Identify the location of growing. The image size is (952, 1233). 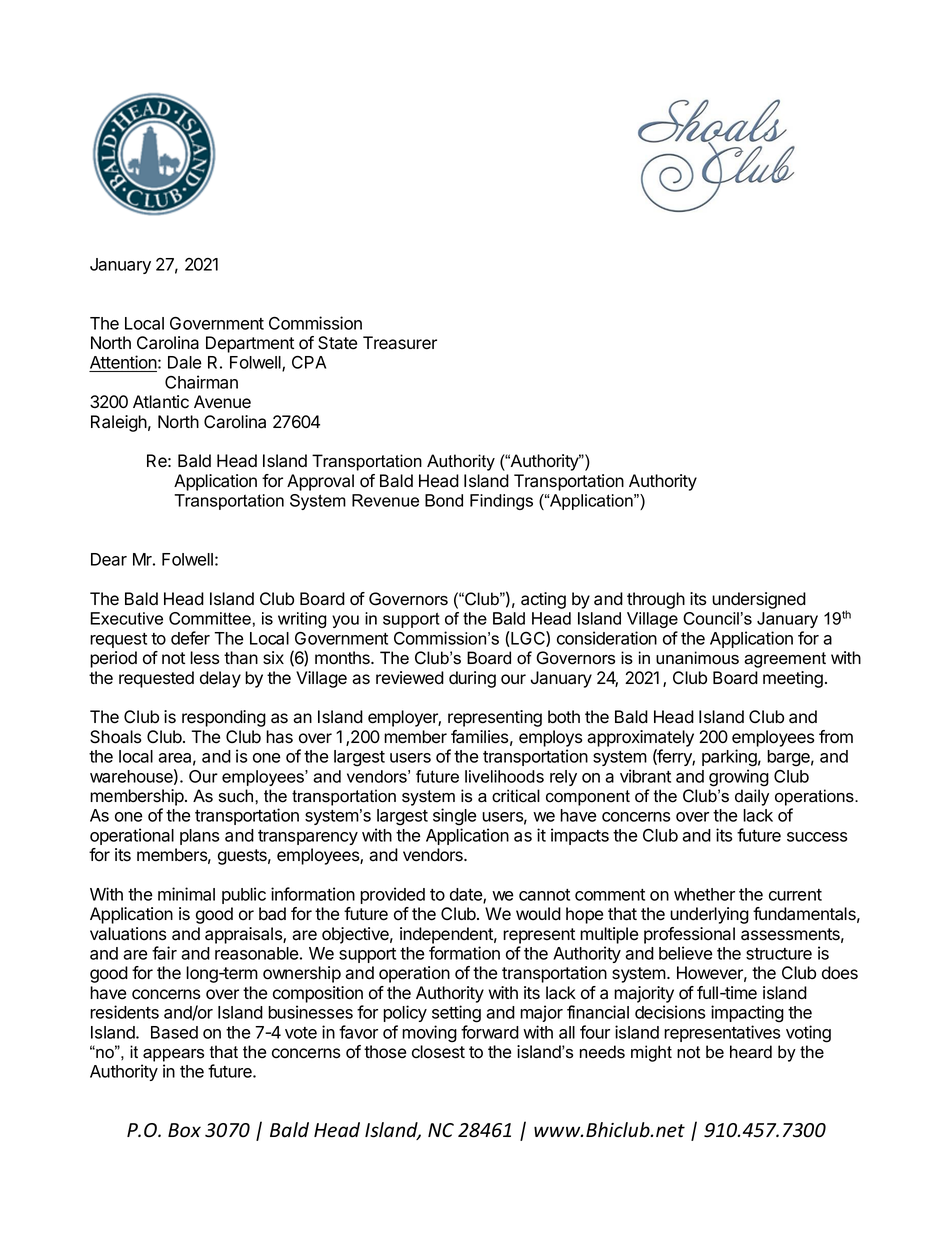
(739, 778).
